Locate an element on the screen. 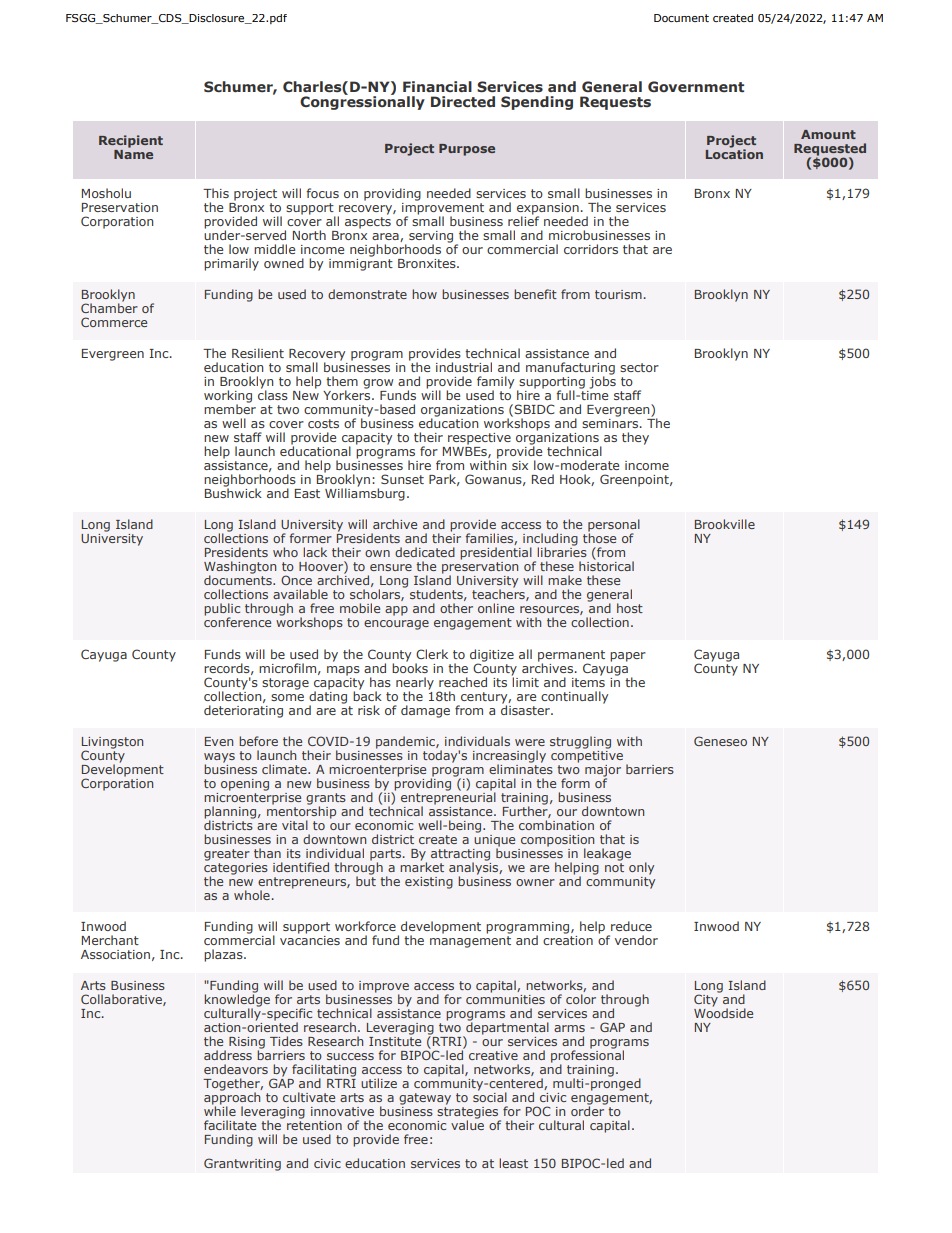  other is located at coordinates (456, 608).
